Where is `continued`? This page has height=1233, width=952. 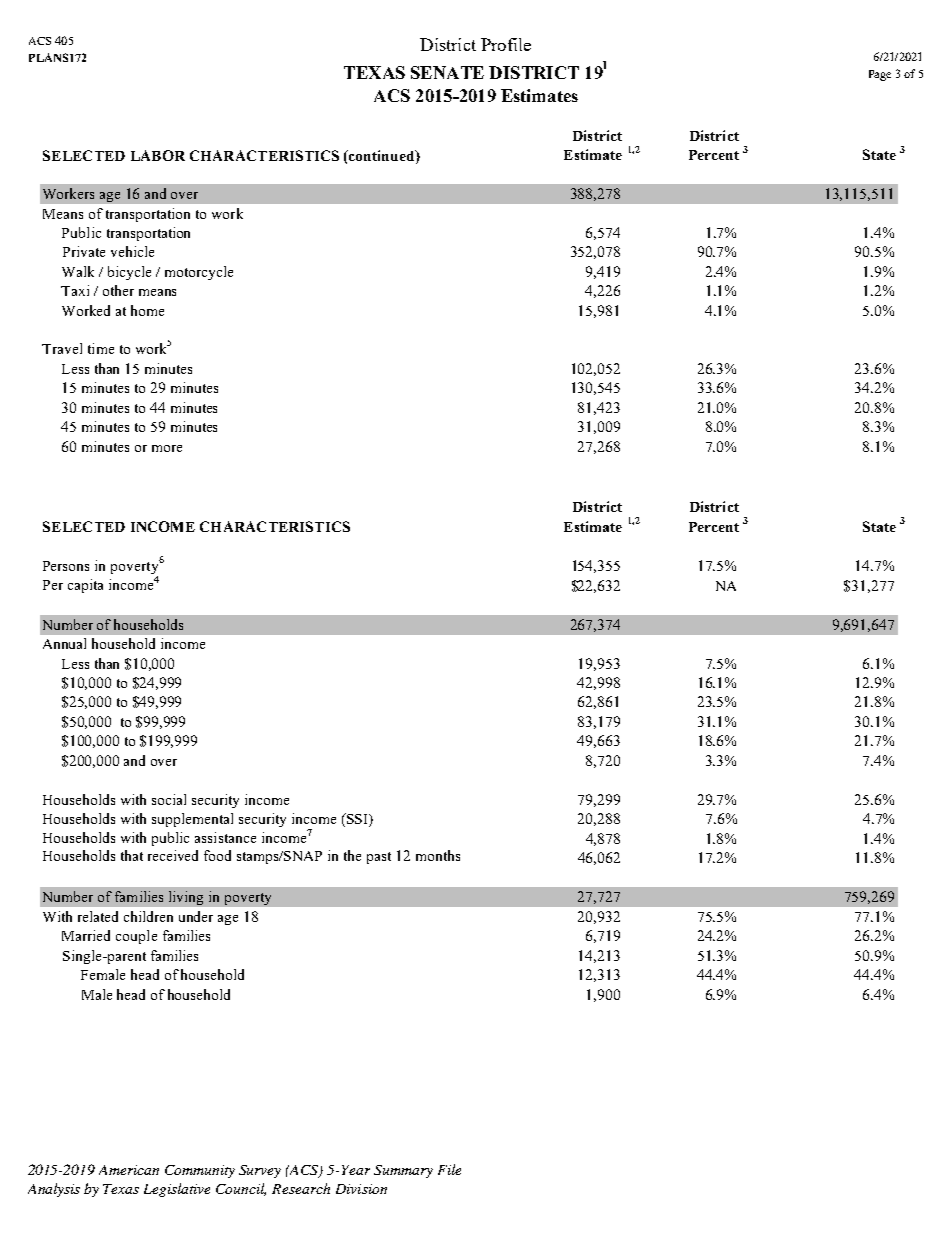
continued is located at coordinates (383, 157).
